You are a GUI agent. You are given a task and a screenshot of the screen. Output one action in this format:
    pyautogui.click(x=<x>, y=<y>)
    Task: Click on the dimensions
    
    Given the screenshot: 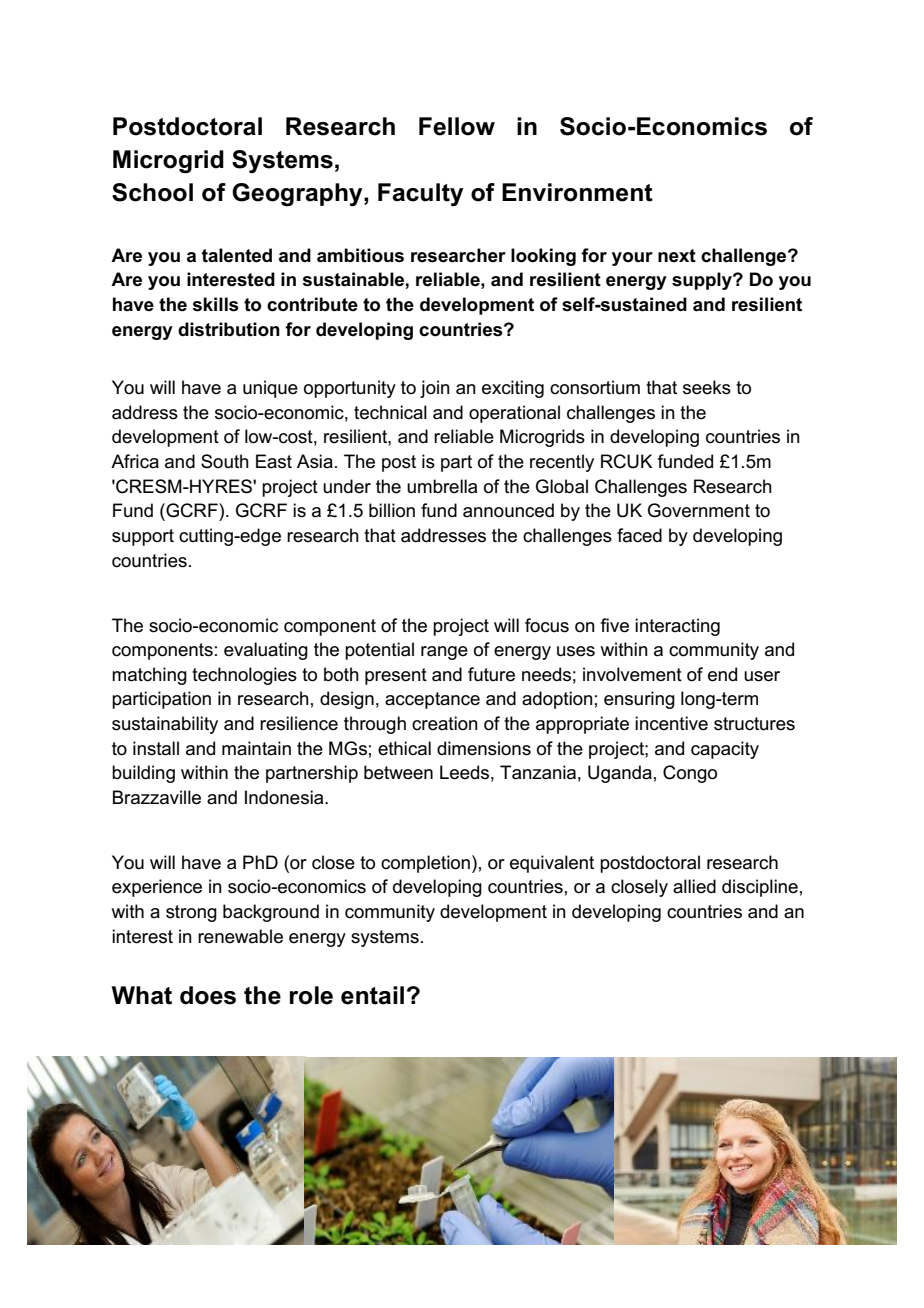 What is the action you would take?
    pyautogui.click(x=484, y=748)
